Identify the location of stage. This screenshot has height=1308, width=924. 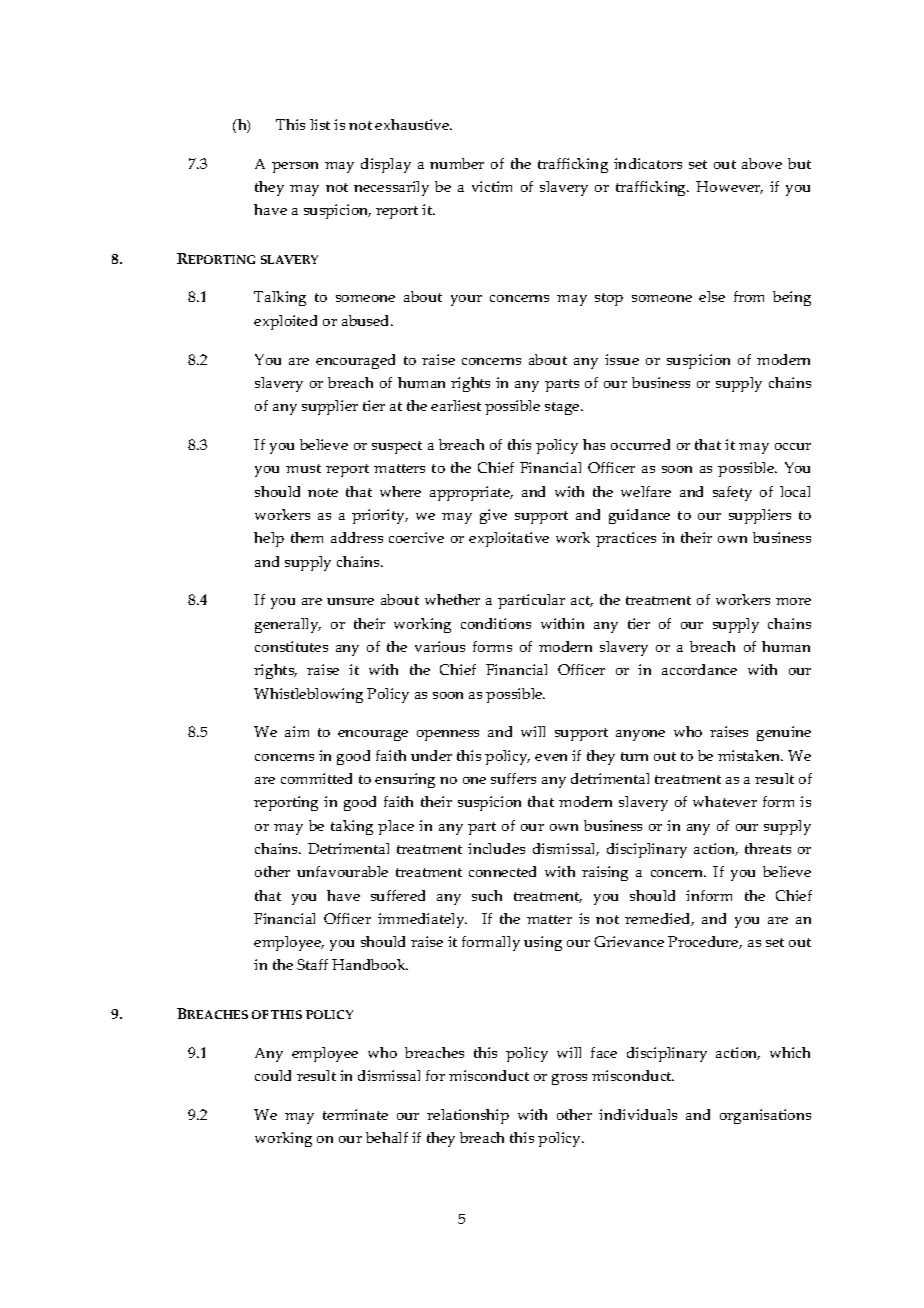
(563, 408).
